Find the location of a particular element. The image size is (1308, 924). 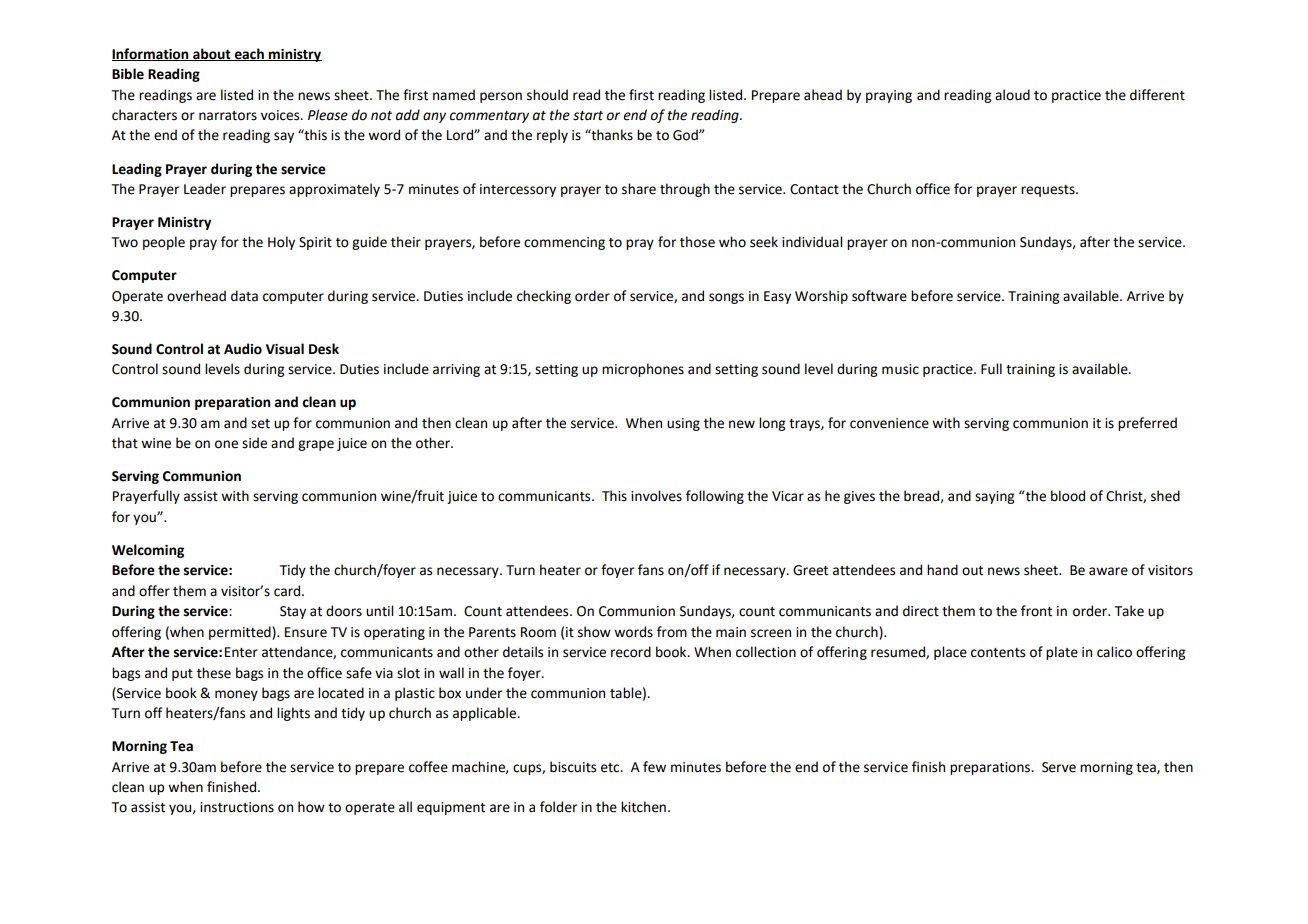

share is located at coordinates (639, 189).
